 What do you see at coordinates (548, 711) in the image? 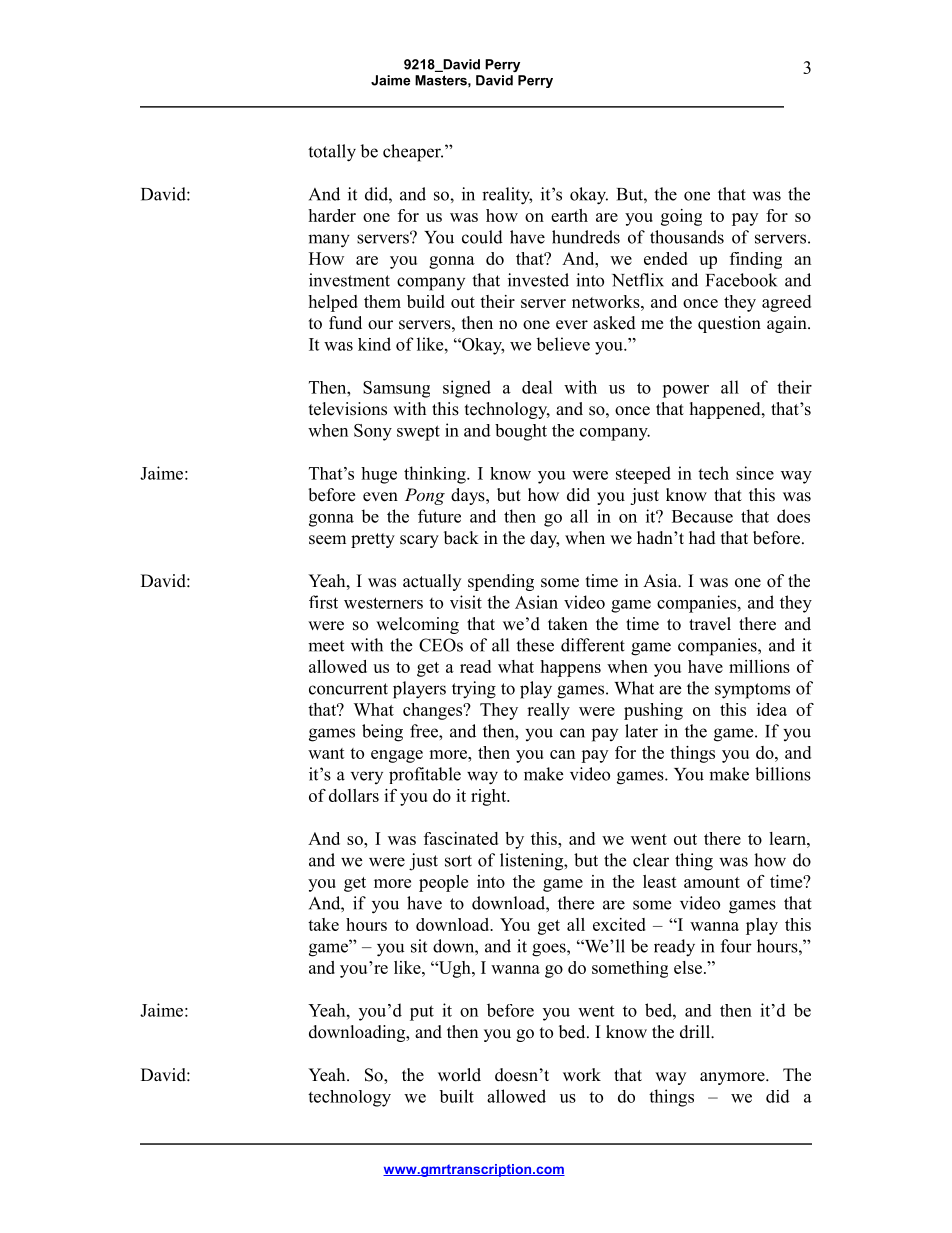
I see `really` at bounding box center [548, 711].
